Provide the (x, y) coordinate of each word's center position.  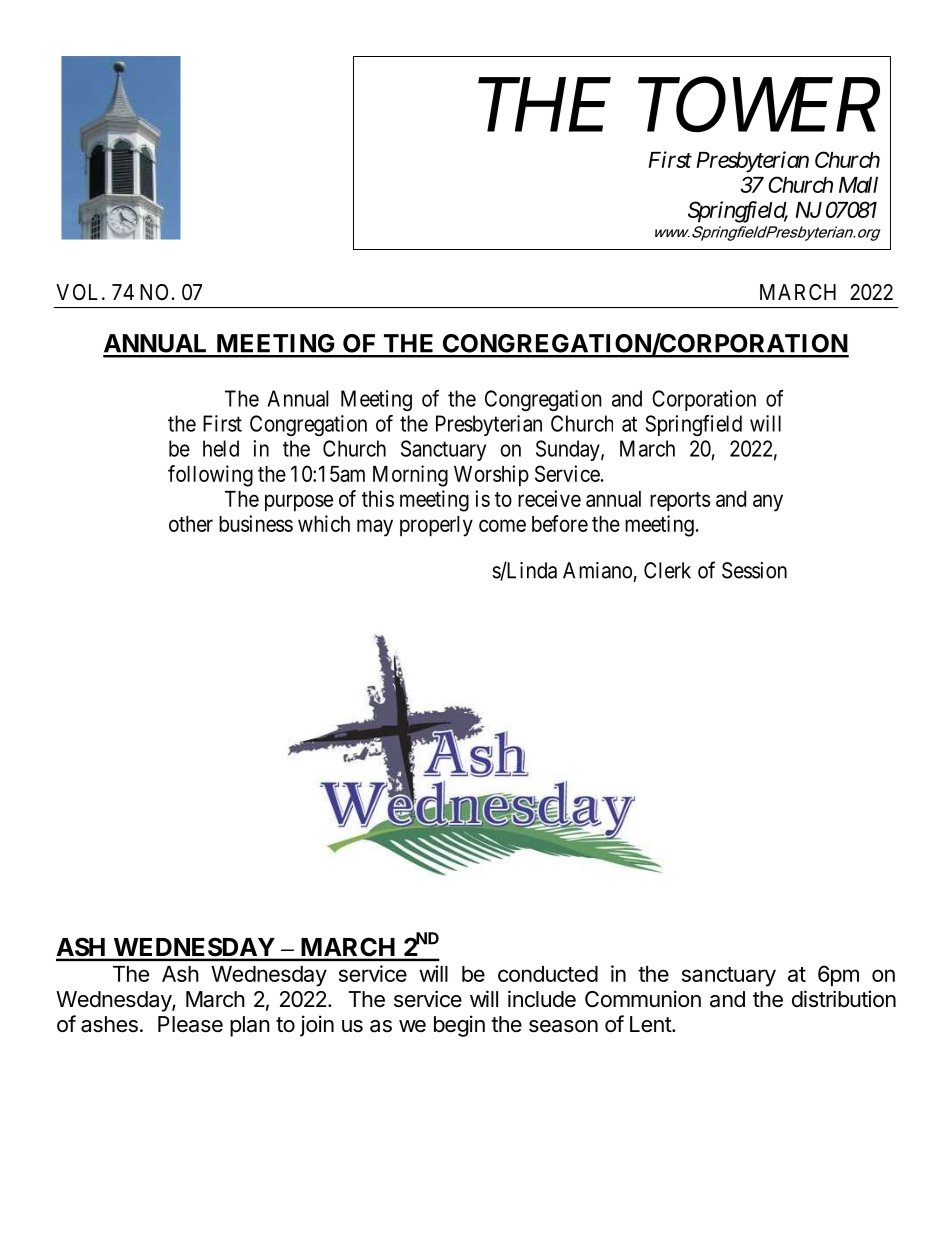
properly (436, 526)
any (768, 503)
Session (754, 570)
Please (190, 1024)
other (191, 524)
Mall (858, 185)
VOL (79, 292)
